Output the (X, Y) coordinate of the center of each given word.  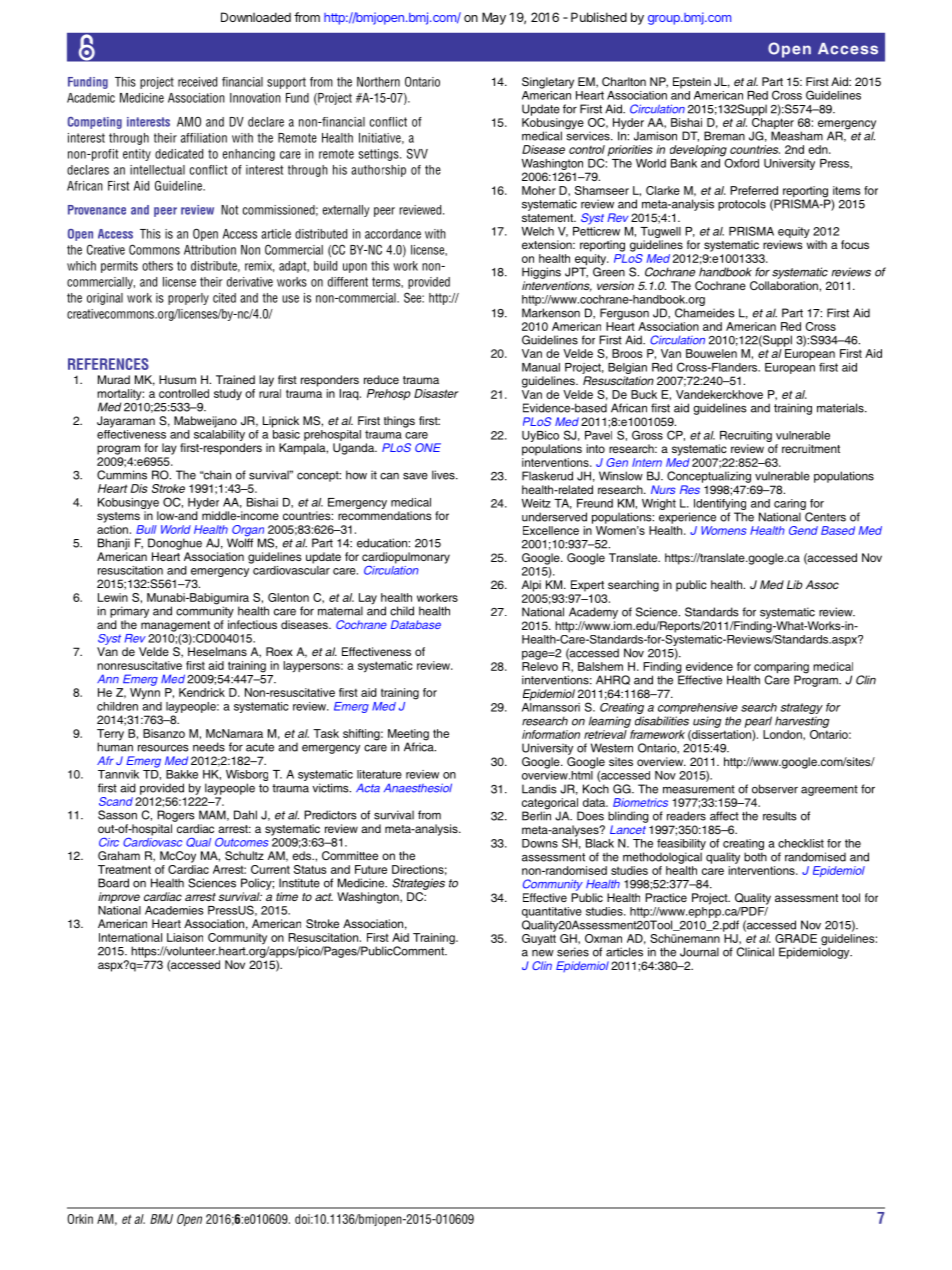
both (755, 857)
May (494, 18)
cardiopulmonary (406, 559)
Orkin (80, 1219)
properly (188, 299)
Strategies (418, 884)
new (543, 953)
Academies (174, 910)
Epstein (692, 83)
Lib (795, 584)
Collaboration (785, 285)
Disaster (436, 393)
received (197, 82)
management (175, 626)
